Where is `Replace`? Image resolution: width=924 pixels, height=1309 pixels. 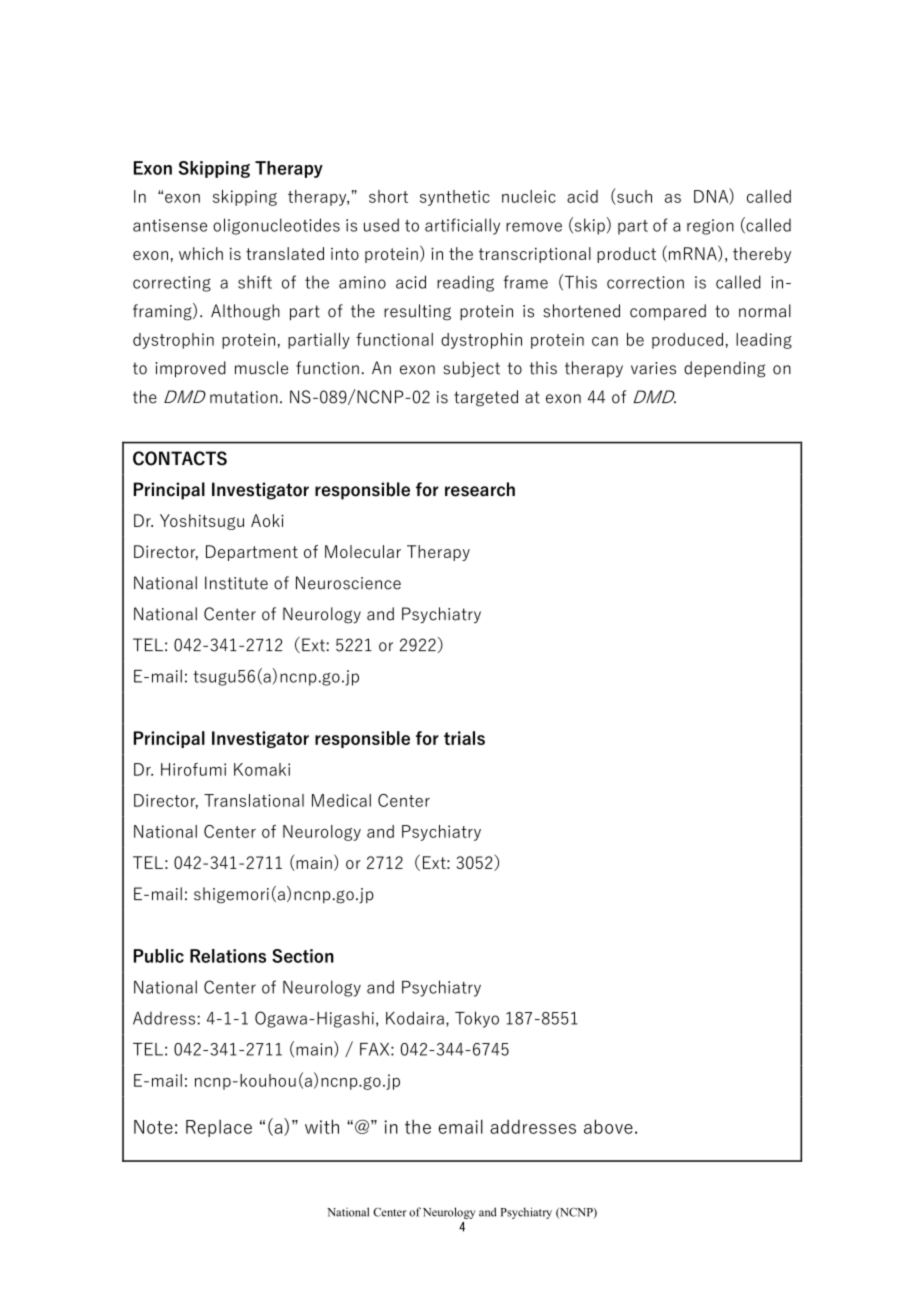
Replace is located at coordinates (219, 1128).
